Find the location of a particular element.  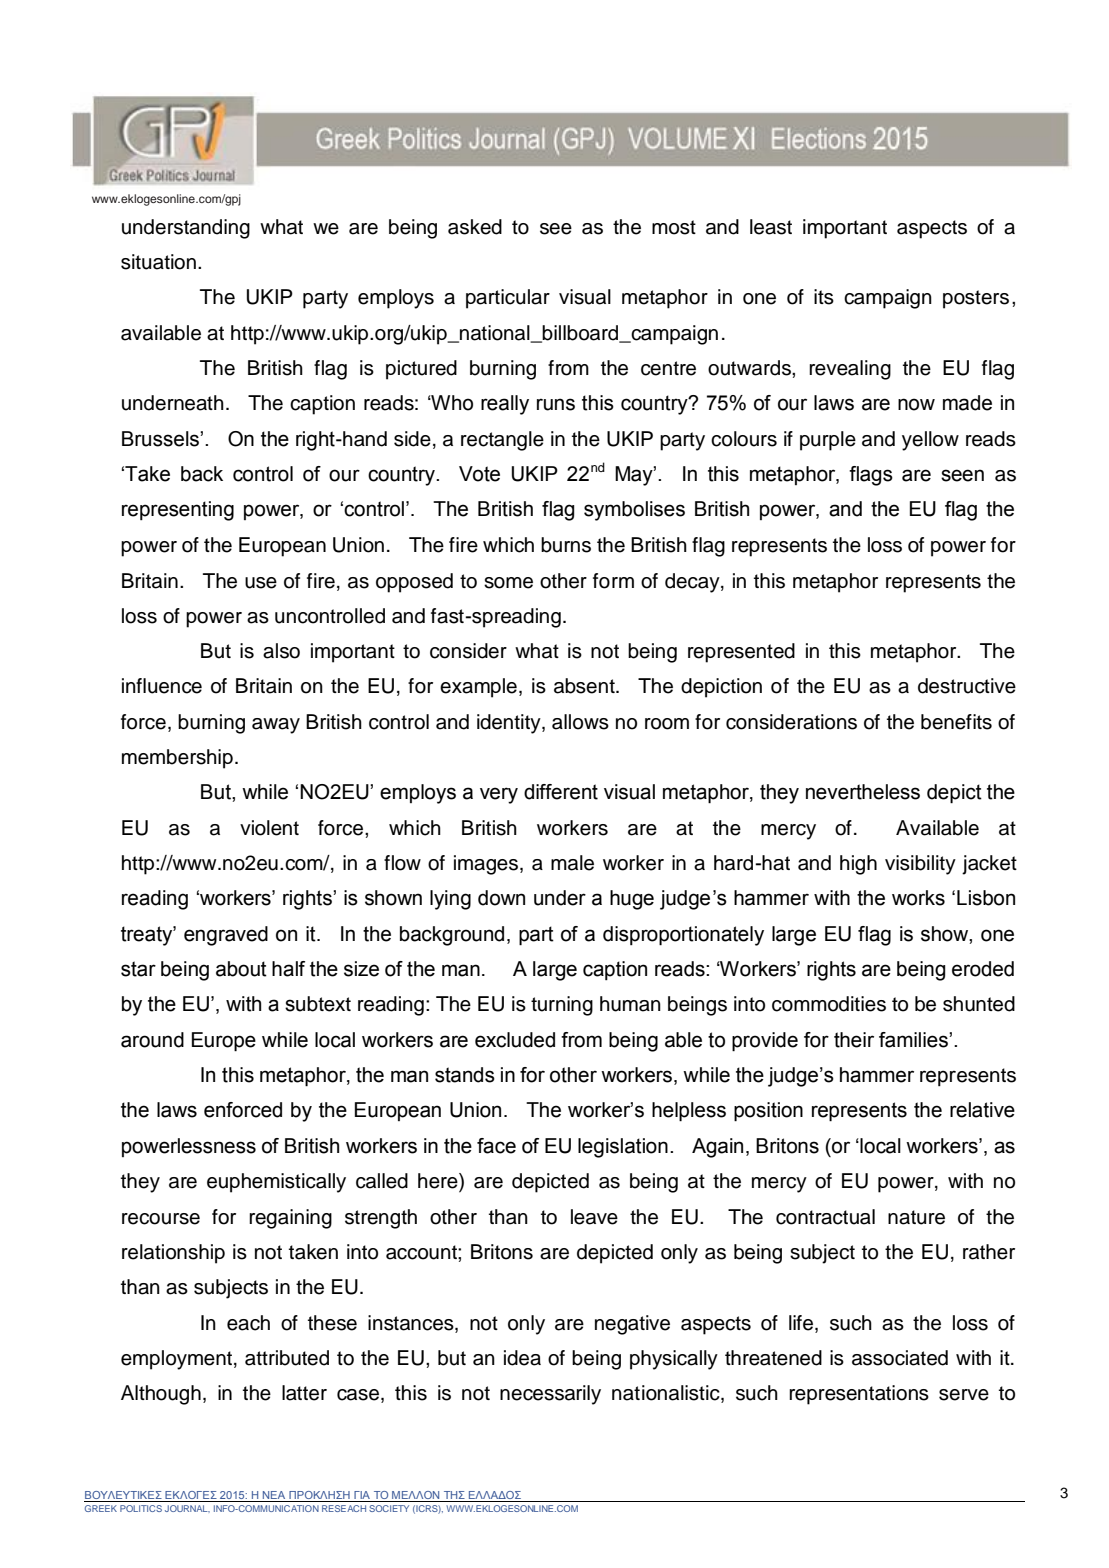

asked is located at coordinates (475, 227).
